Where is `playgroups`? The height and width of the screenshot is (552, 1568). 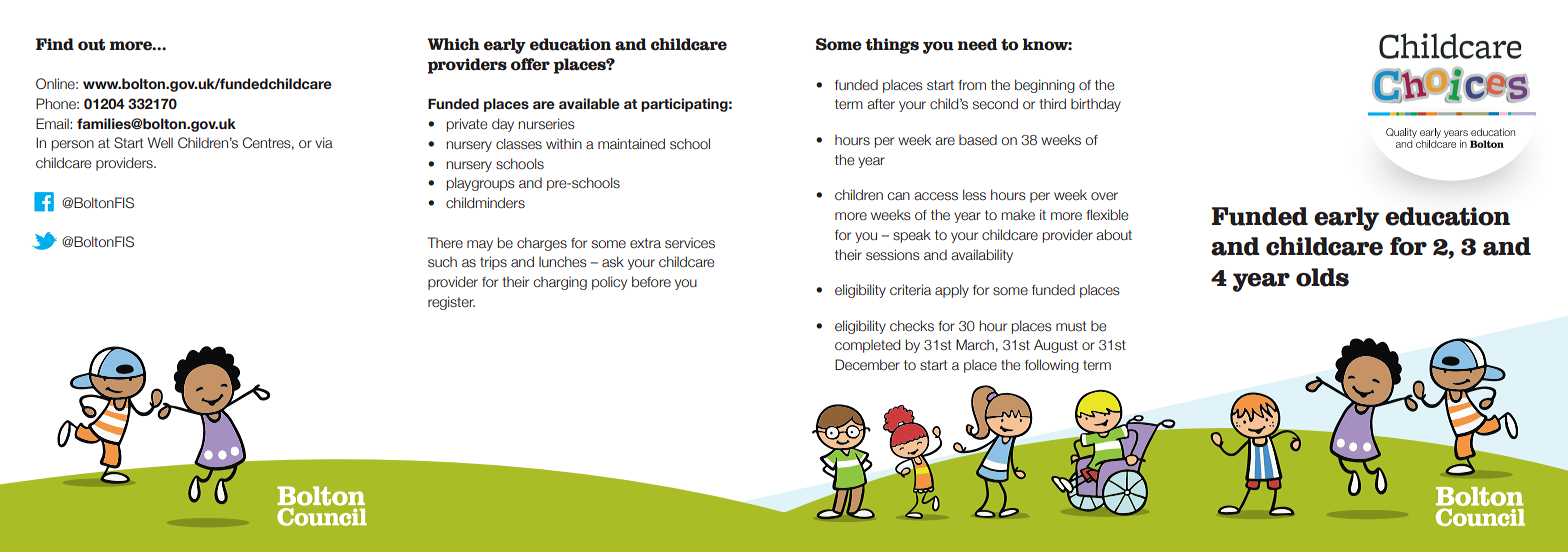 playgroups is located at coordinates (480, 184).
